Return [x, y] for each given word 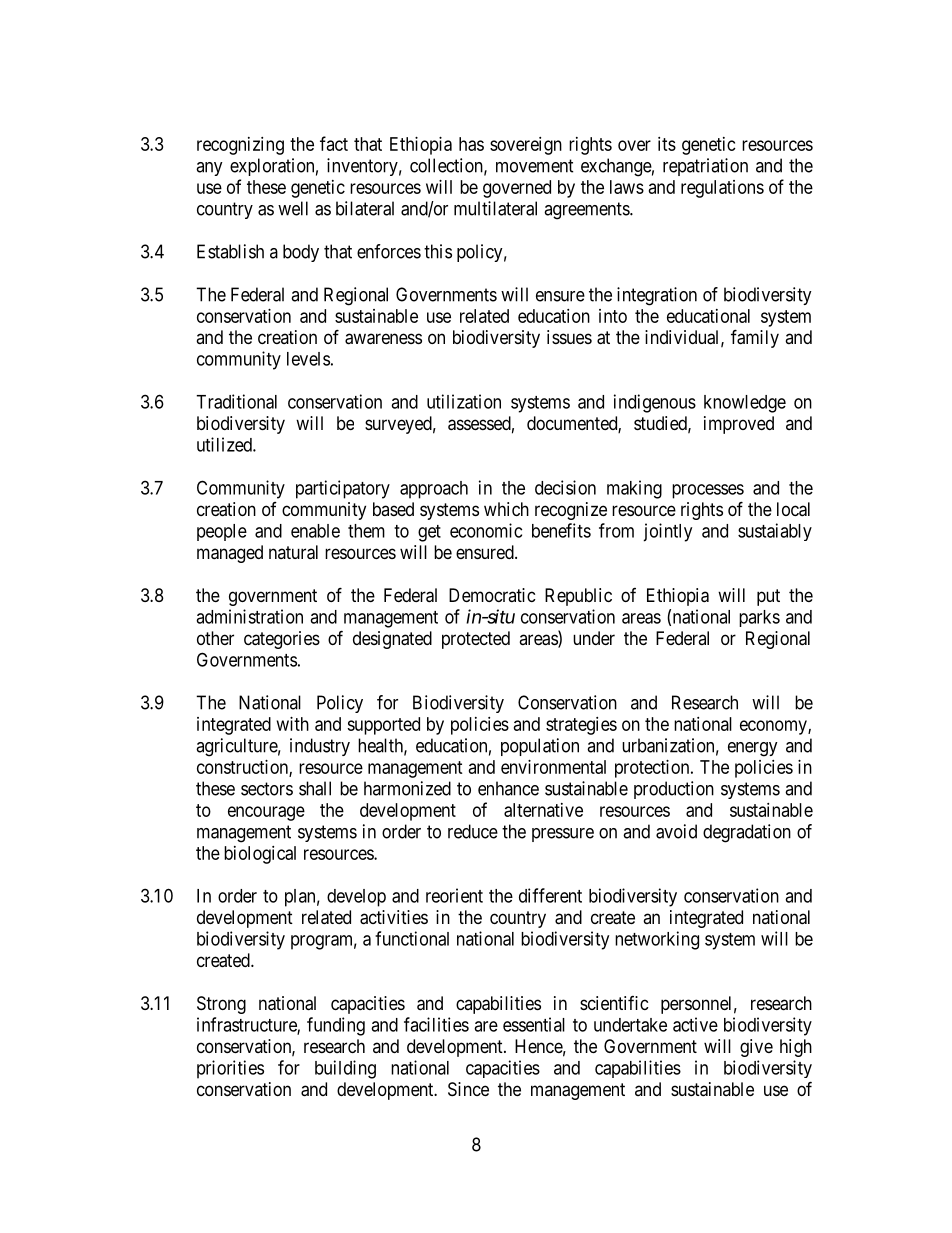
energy [753, 749]
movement [535, 166]
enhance [508, 788]
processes [708, 491]
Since [468, 1089]
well [293, 208]
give [756, 1048]
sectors [267, 789]
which [506, 509]
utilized [225, 444]
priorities [230, 1069]
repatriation [705, 167]
